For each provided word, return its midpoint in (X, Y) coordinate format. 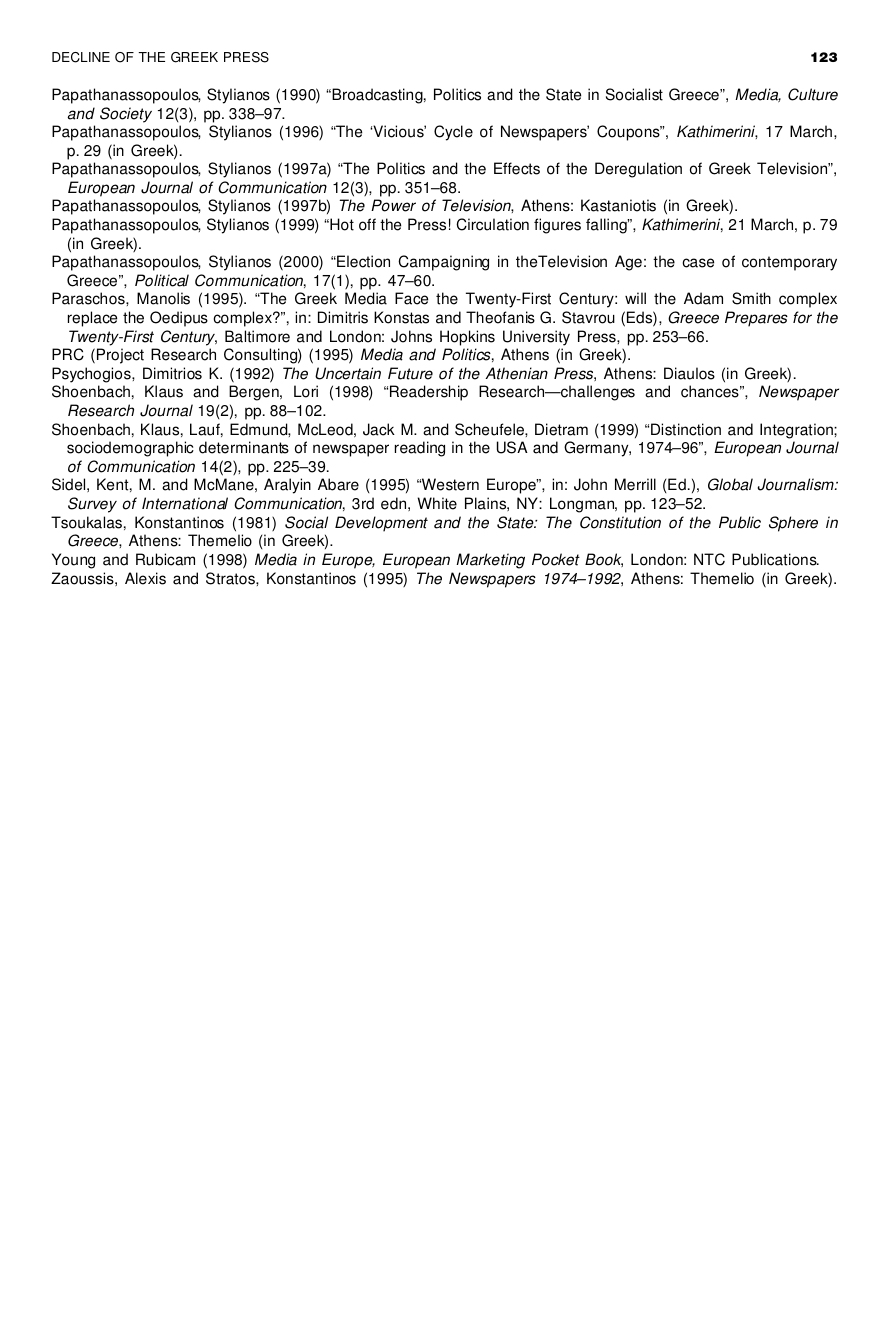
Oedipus (179, 319)
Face (411, 298)
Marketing (490, 561)
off (367, 224)
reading (420, 449)
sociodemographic (130, 449)
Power (393, 205)
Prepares (756, 319)
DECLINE (81, 57)
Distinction (686, 429)
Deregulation (638, 170)
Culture (813, 94)
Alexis (145, 578)
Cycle (453, 133)
